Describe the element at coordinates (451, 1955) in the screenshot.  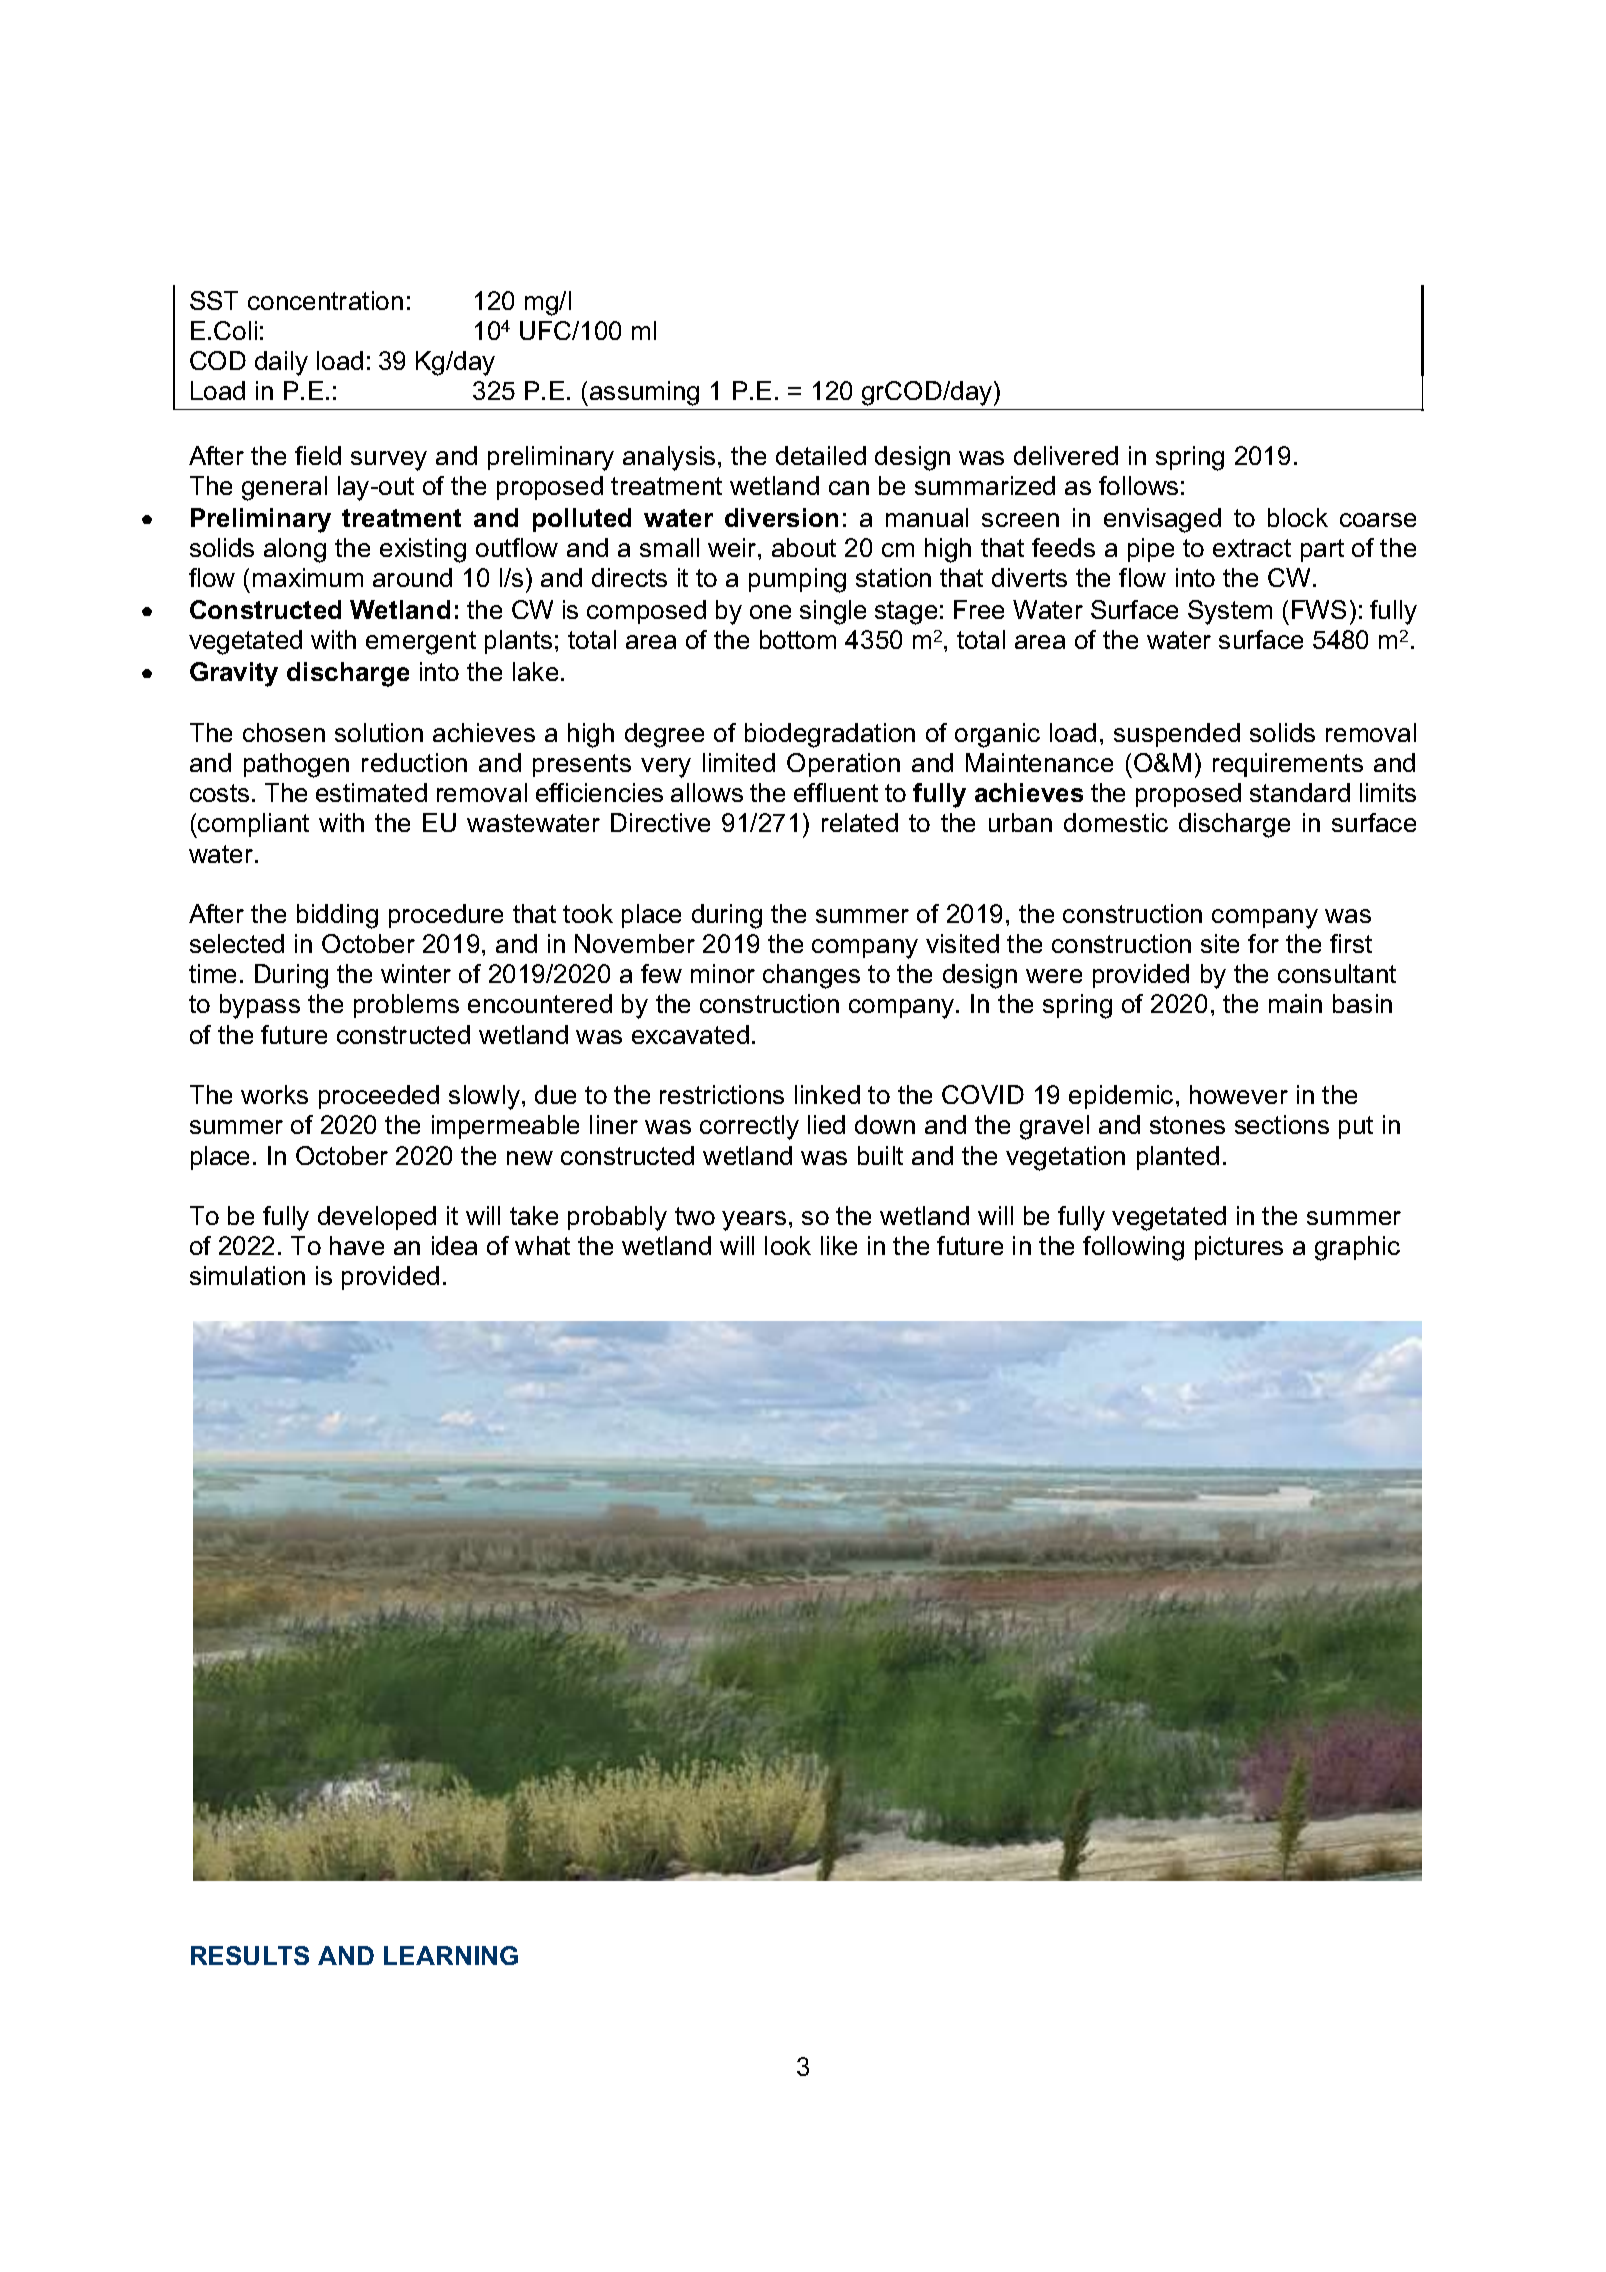
I see `LEARNING` at that location.
